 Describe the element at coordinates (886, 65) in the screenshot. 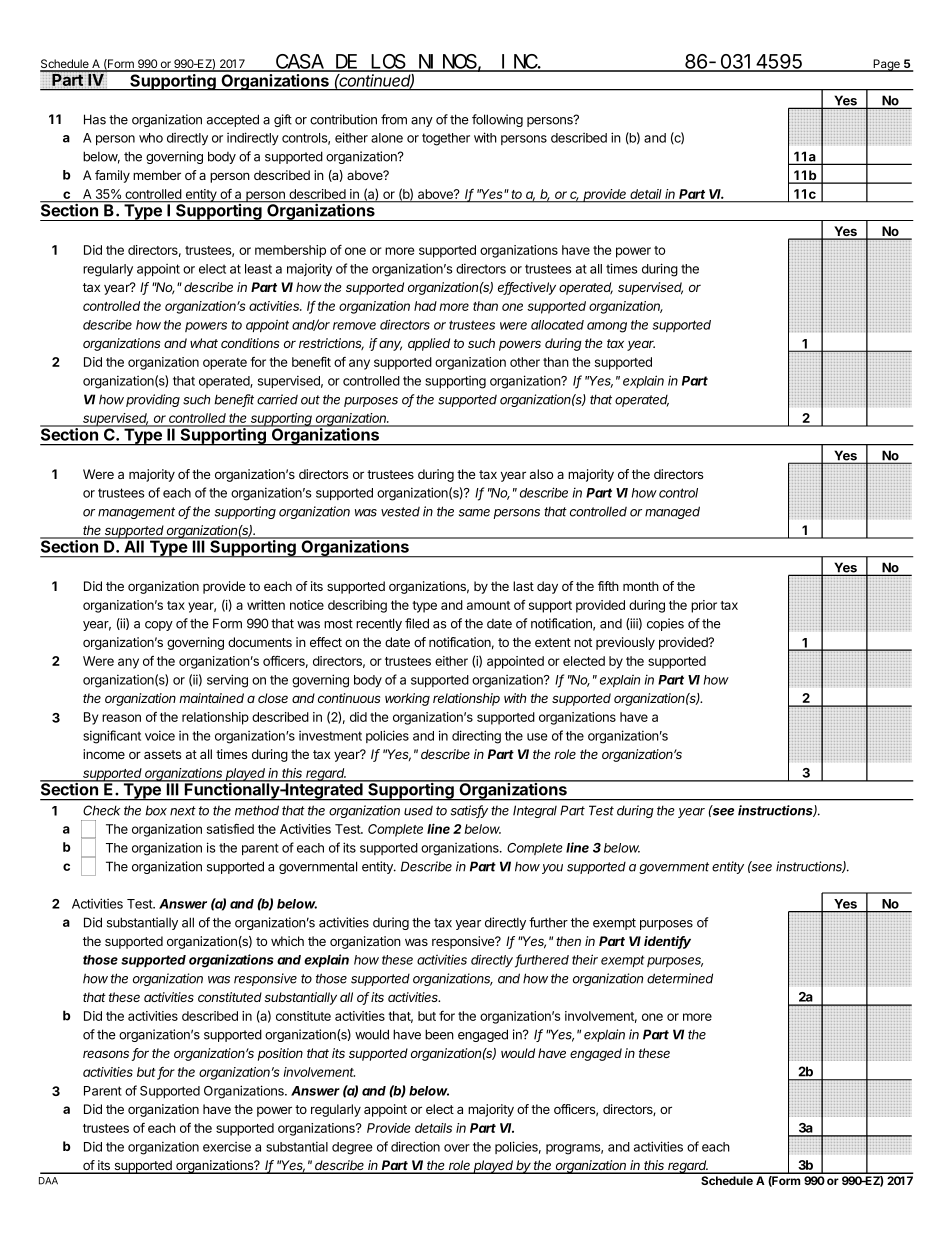

I see `Page` at that location.
